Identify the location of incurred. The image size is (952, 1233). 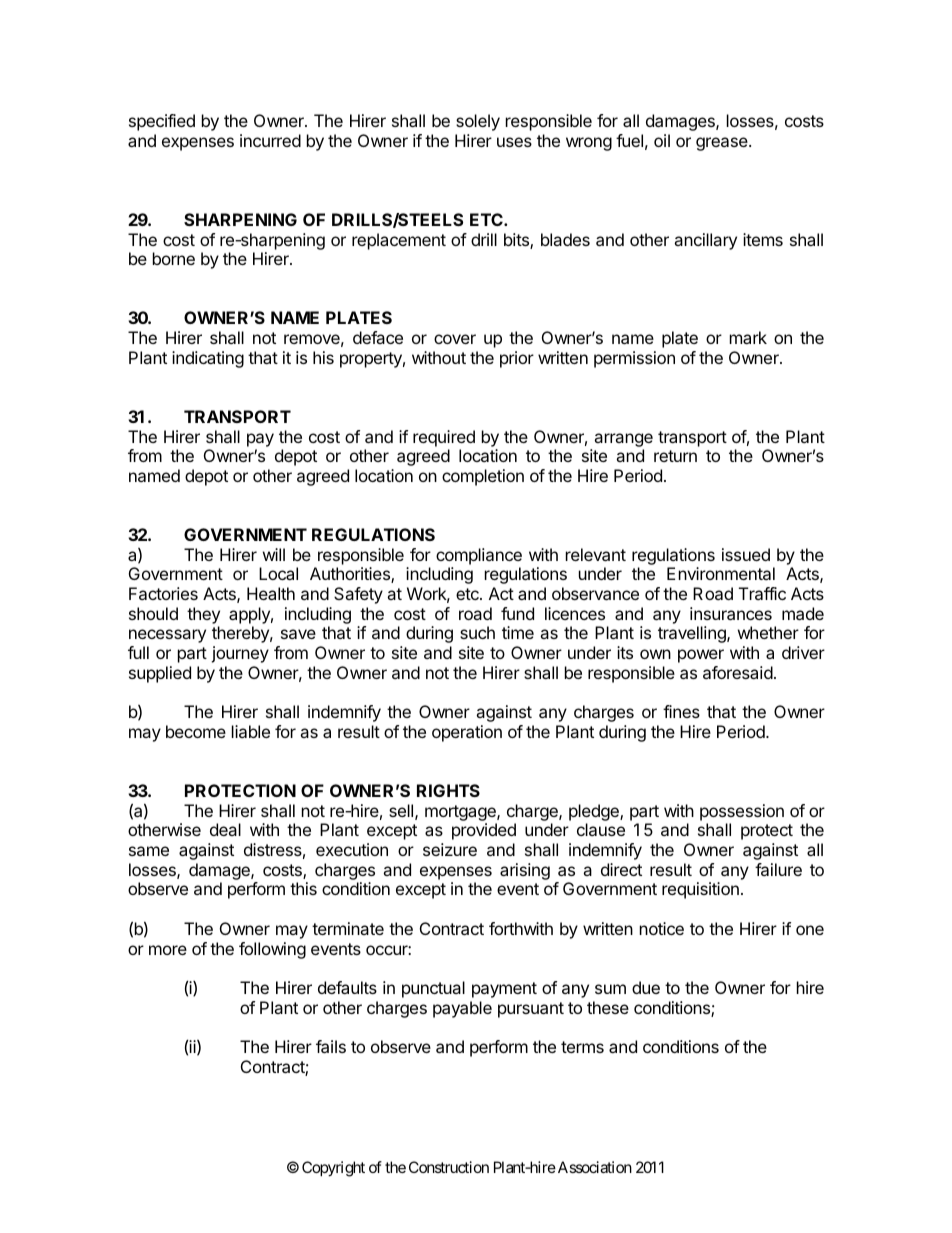
(270, 140).
